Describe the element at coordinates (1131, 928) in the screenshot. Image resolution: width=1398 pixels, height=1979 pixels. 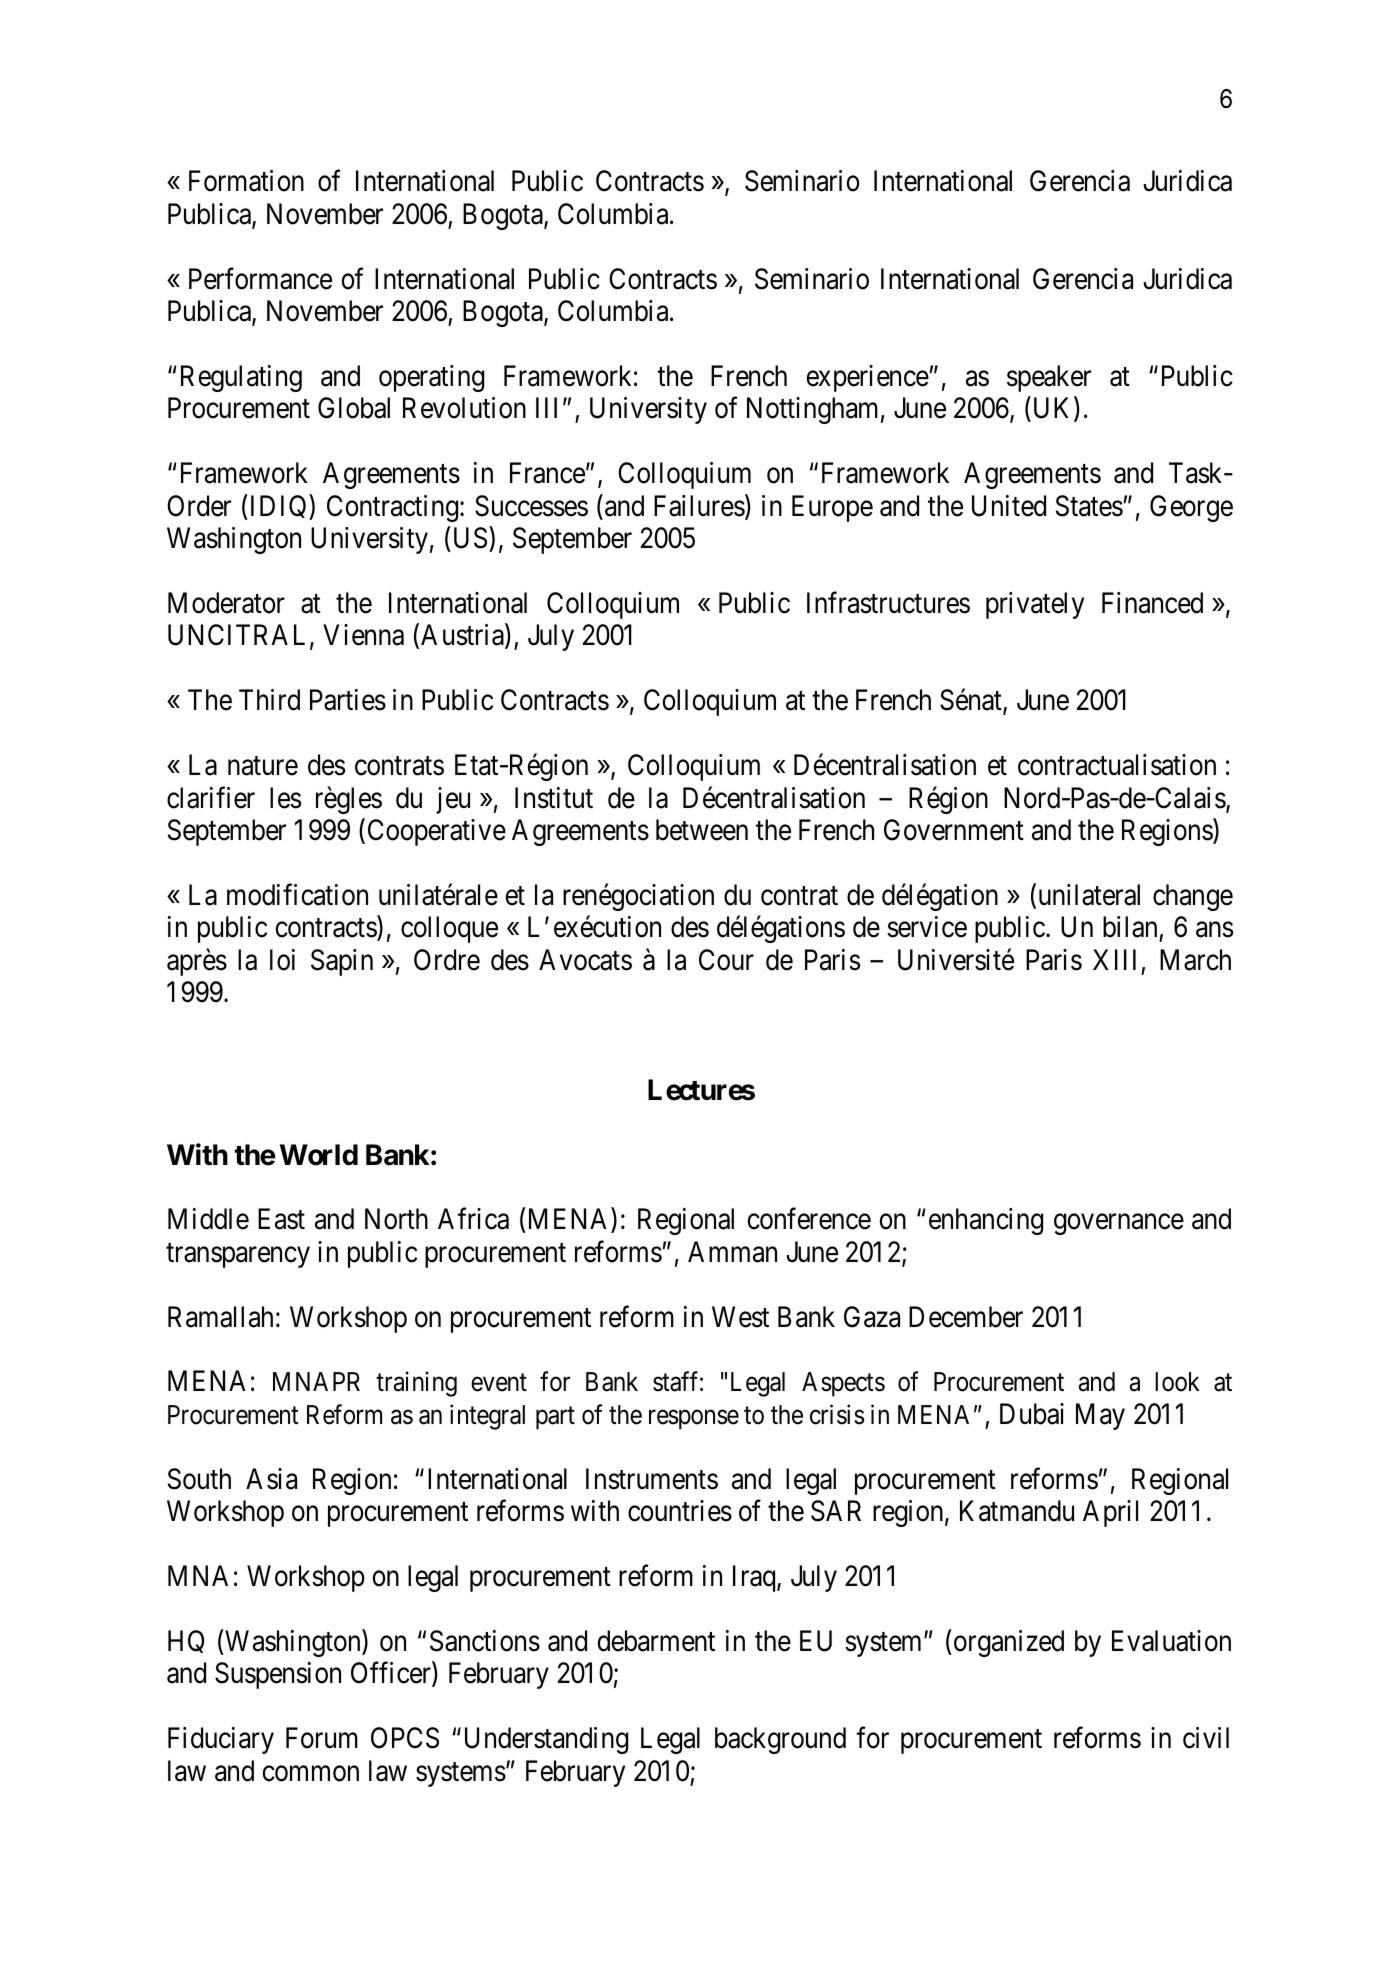
I see `bilan` at that location.
